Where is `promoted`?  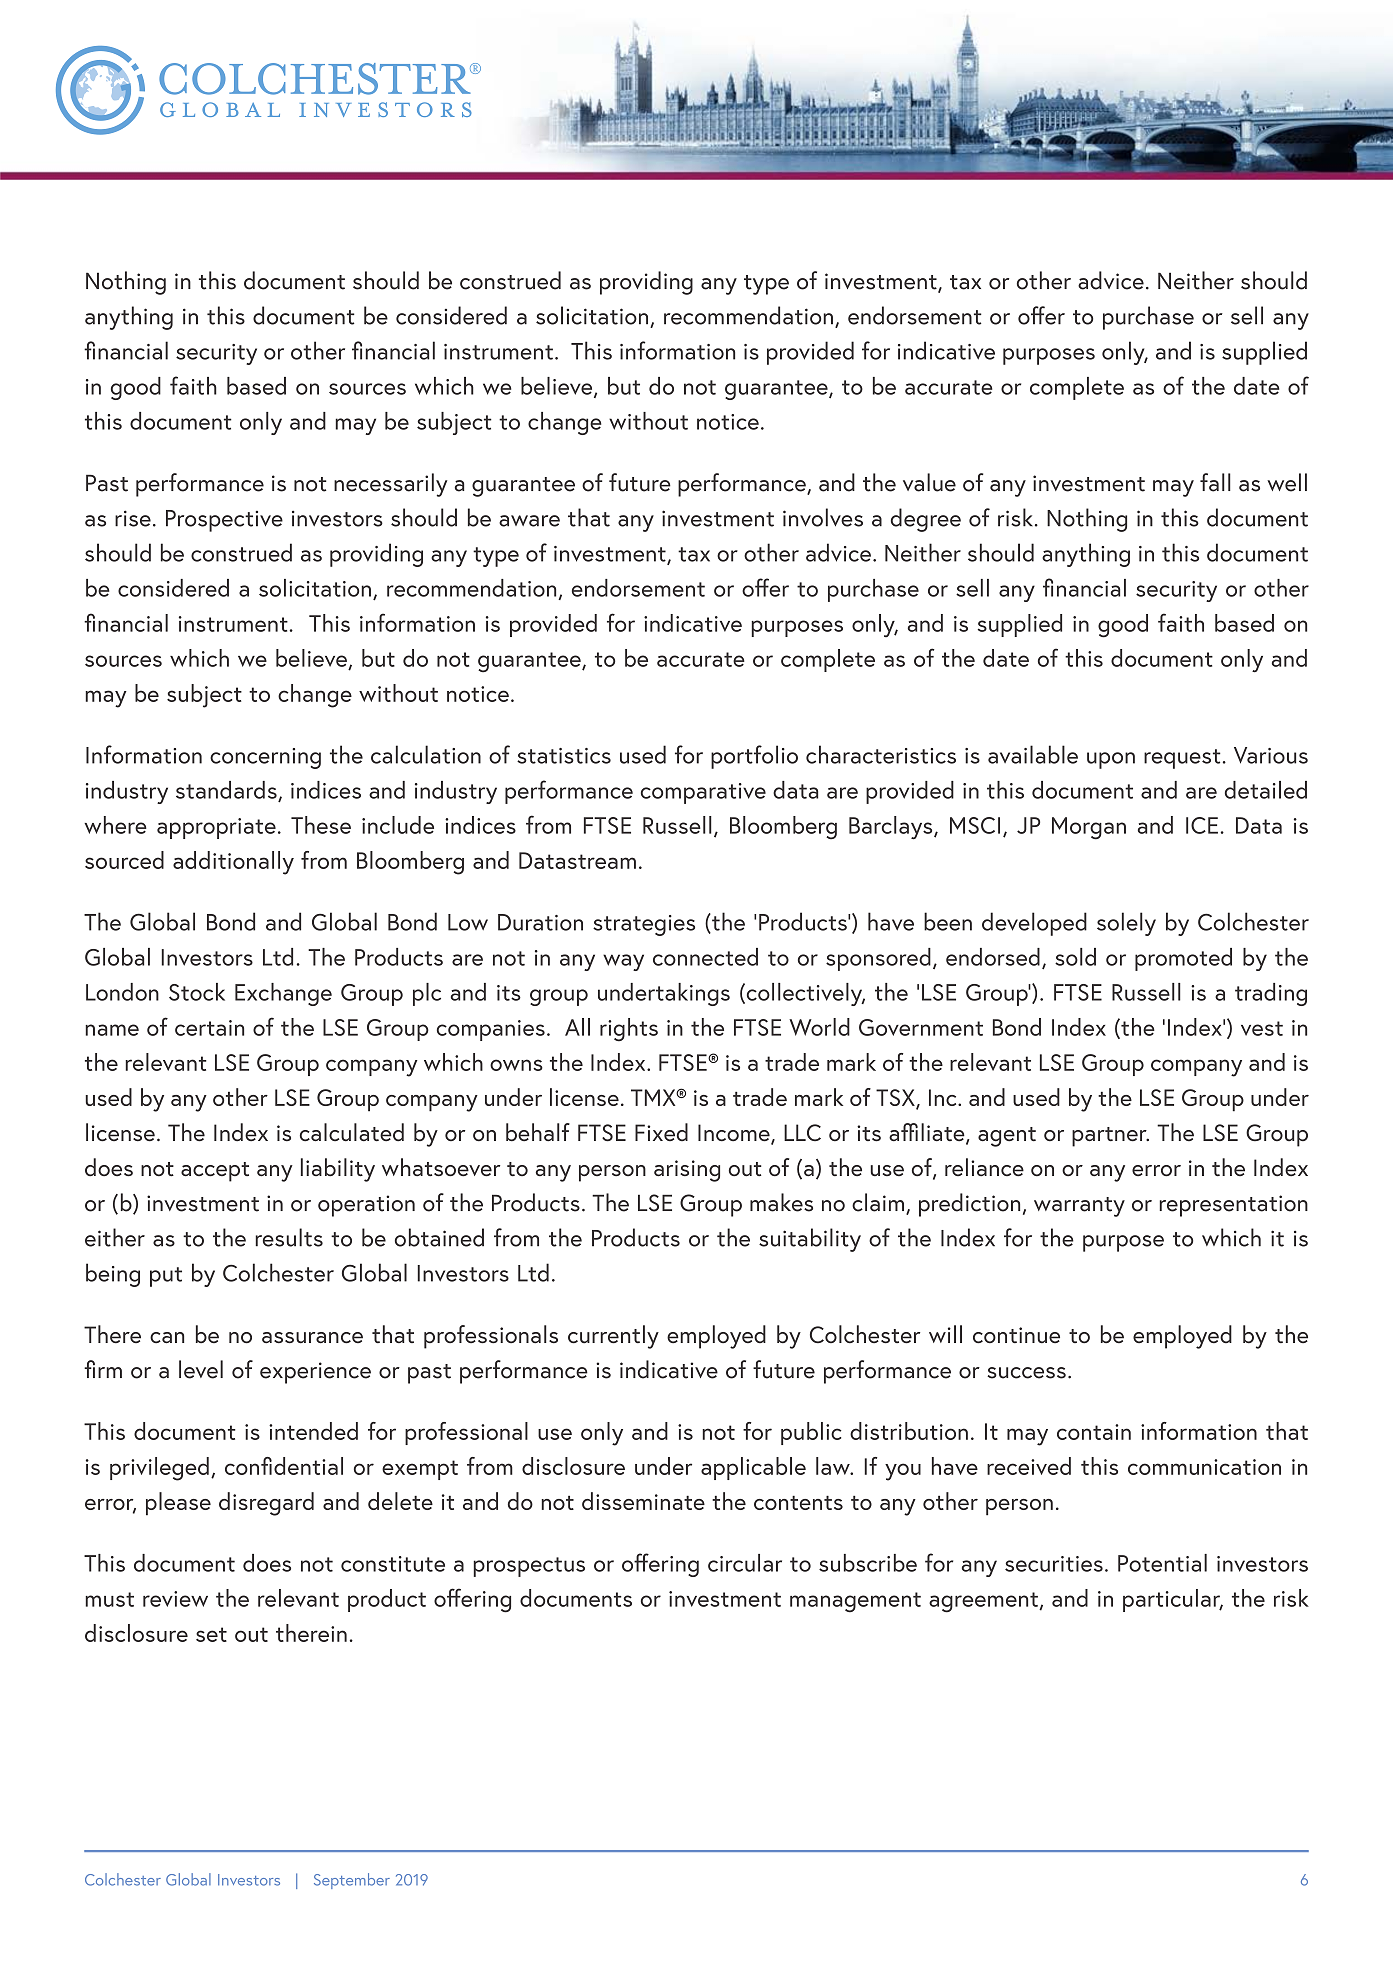 promoted is located at coordinates (1183, 959).
